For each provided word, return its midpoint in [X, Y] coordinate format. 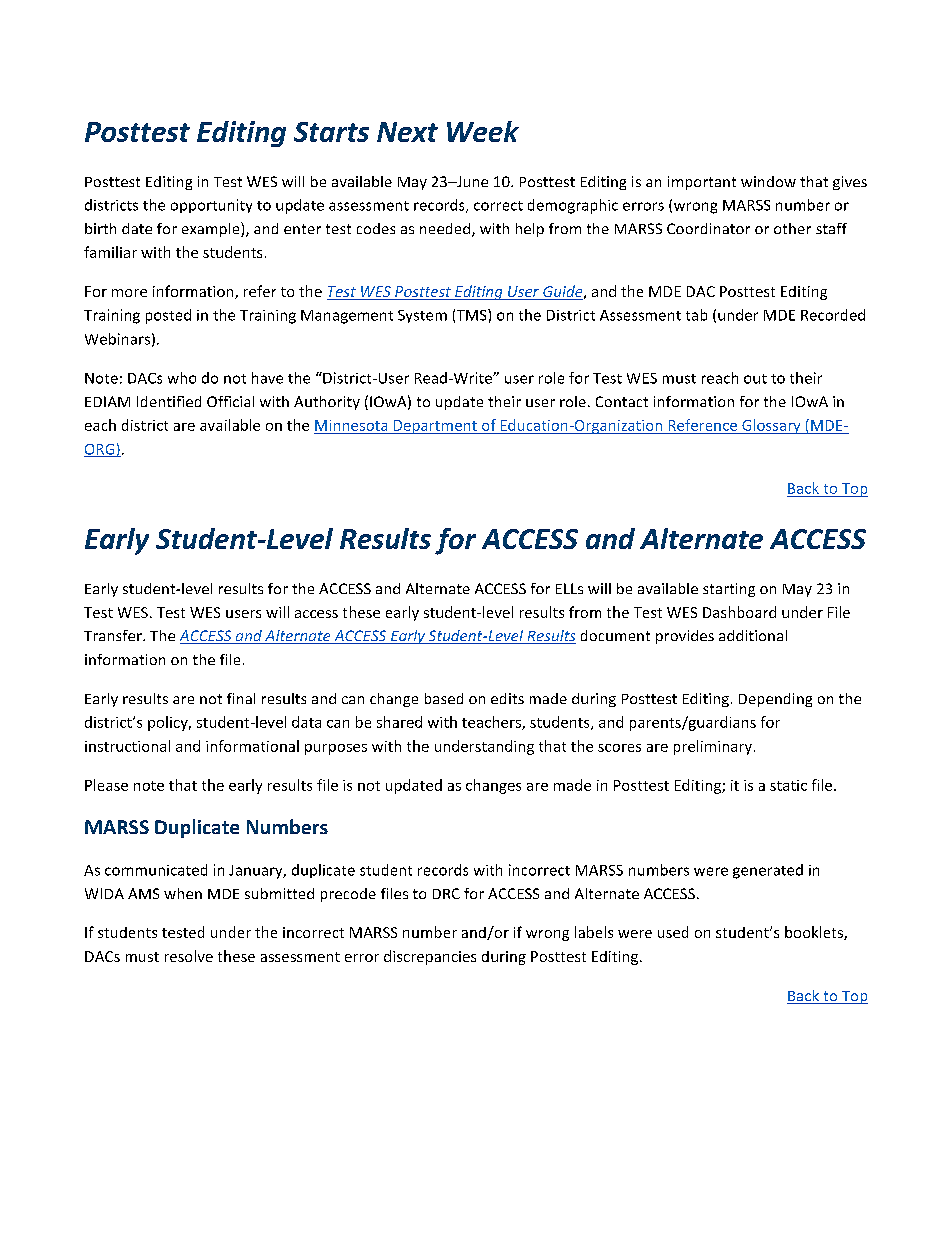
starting [729, 590]
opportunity [211, 206]
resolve [189, 956]
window [768, 181]
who [182, 378]
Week [483, 131]
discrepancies [430, 957]
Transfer [114, 635]
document [615, 635]
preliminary [713, 747]
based [444, 698]
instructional [127, 746]
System [422, 316]
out [755, 379]
